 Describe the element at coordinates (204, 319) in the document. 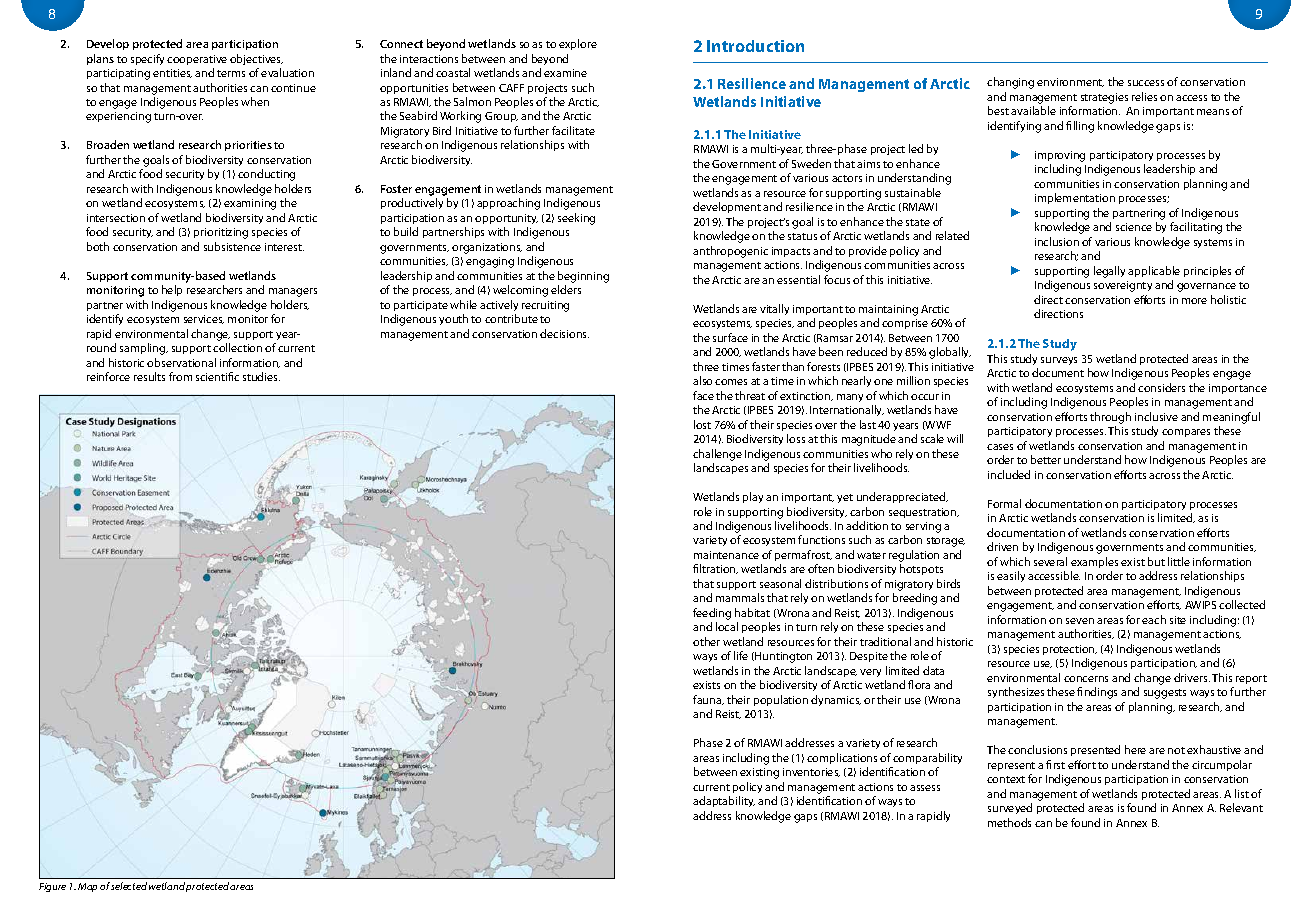

I see `services` at that location.
